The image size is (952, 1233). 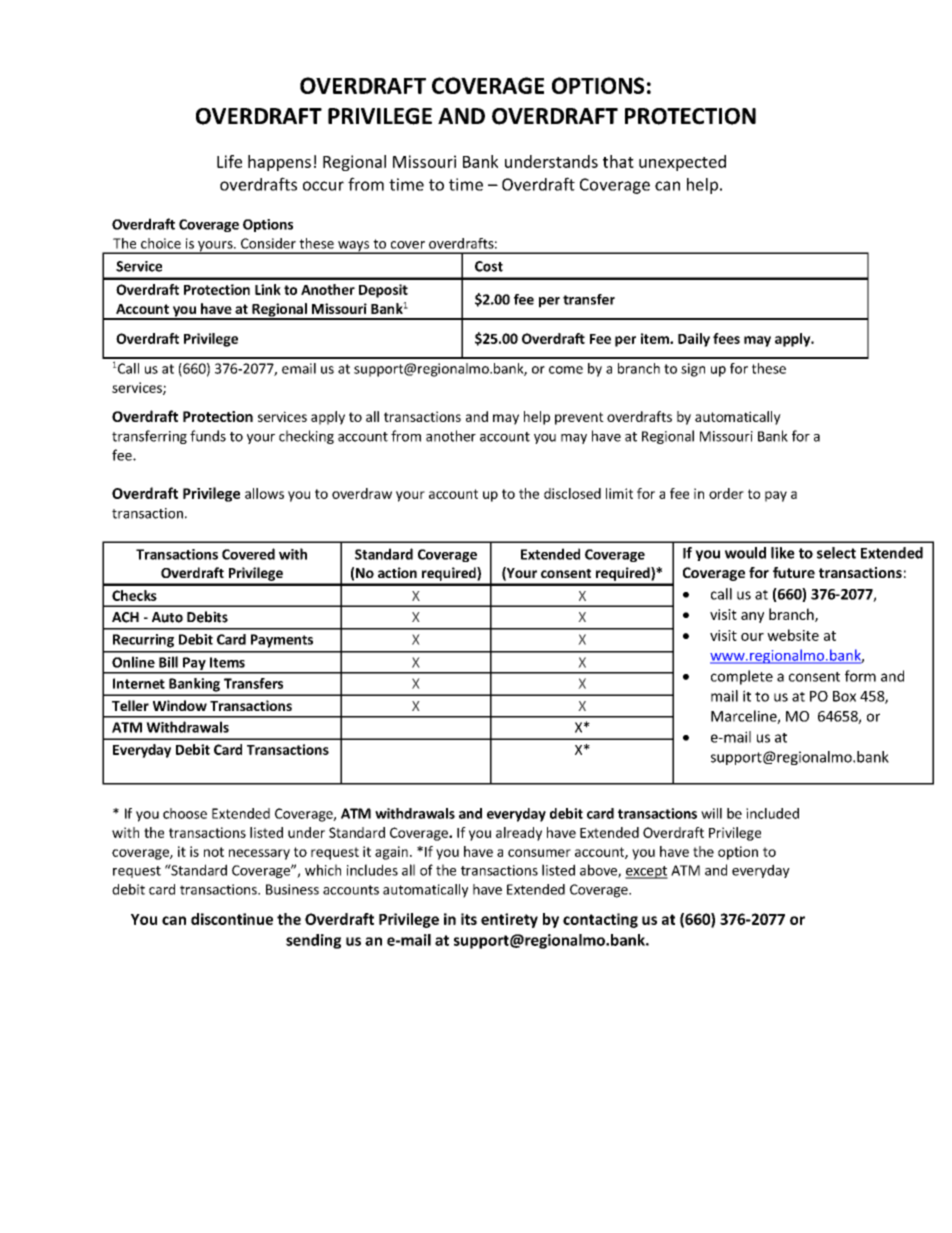 I want to click on Payments, so click(x=282, y=641).
